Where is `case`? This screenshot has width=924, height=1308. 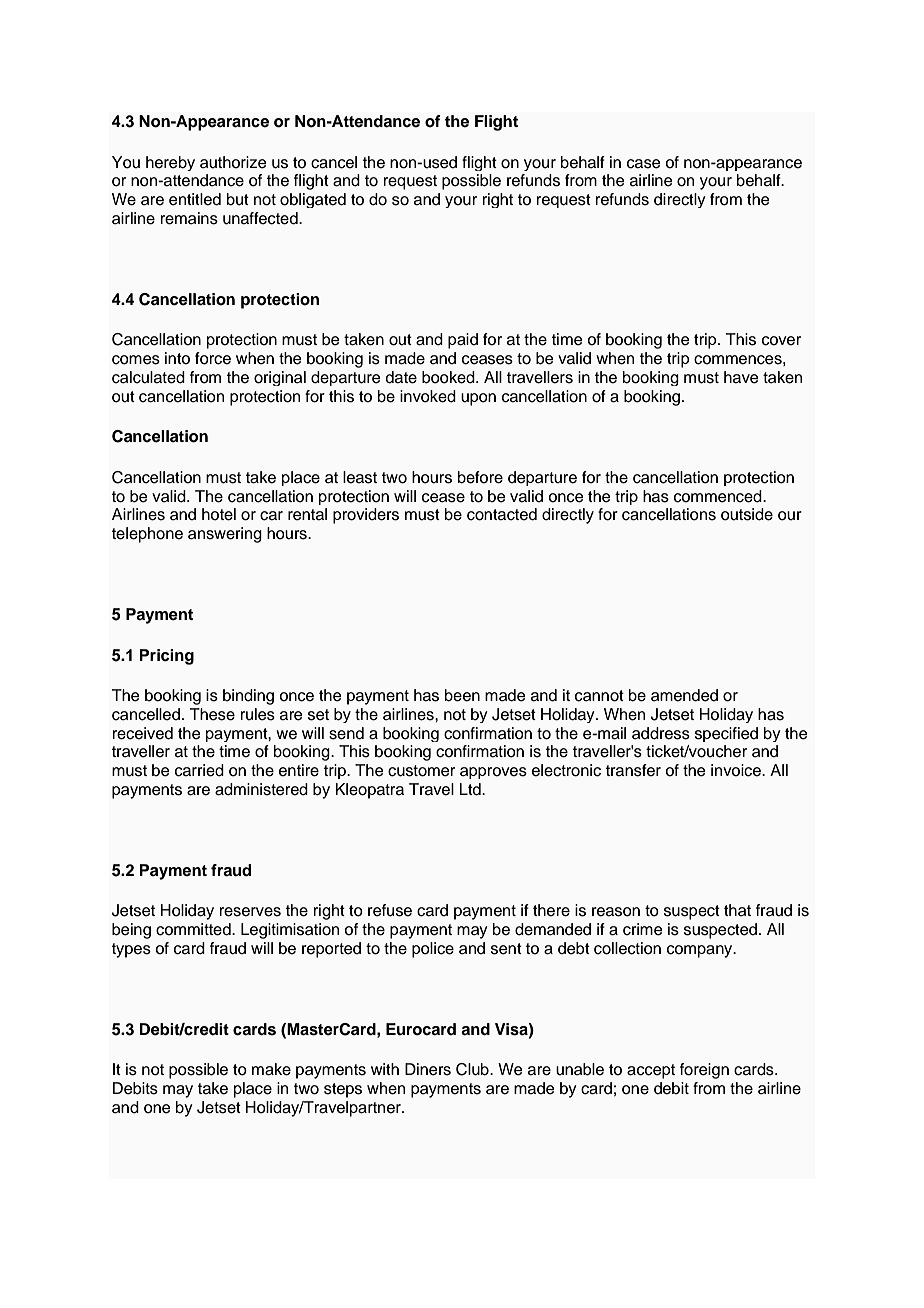
case is located at coordinates (644, 164).
